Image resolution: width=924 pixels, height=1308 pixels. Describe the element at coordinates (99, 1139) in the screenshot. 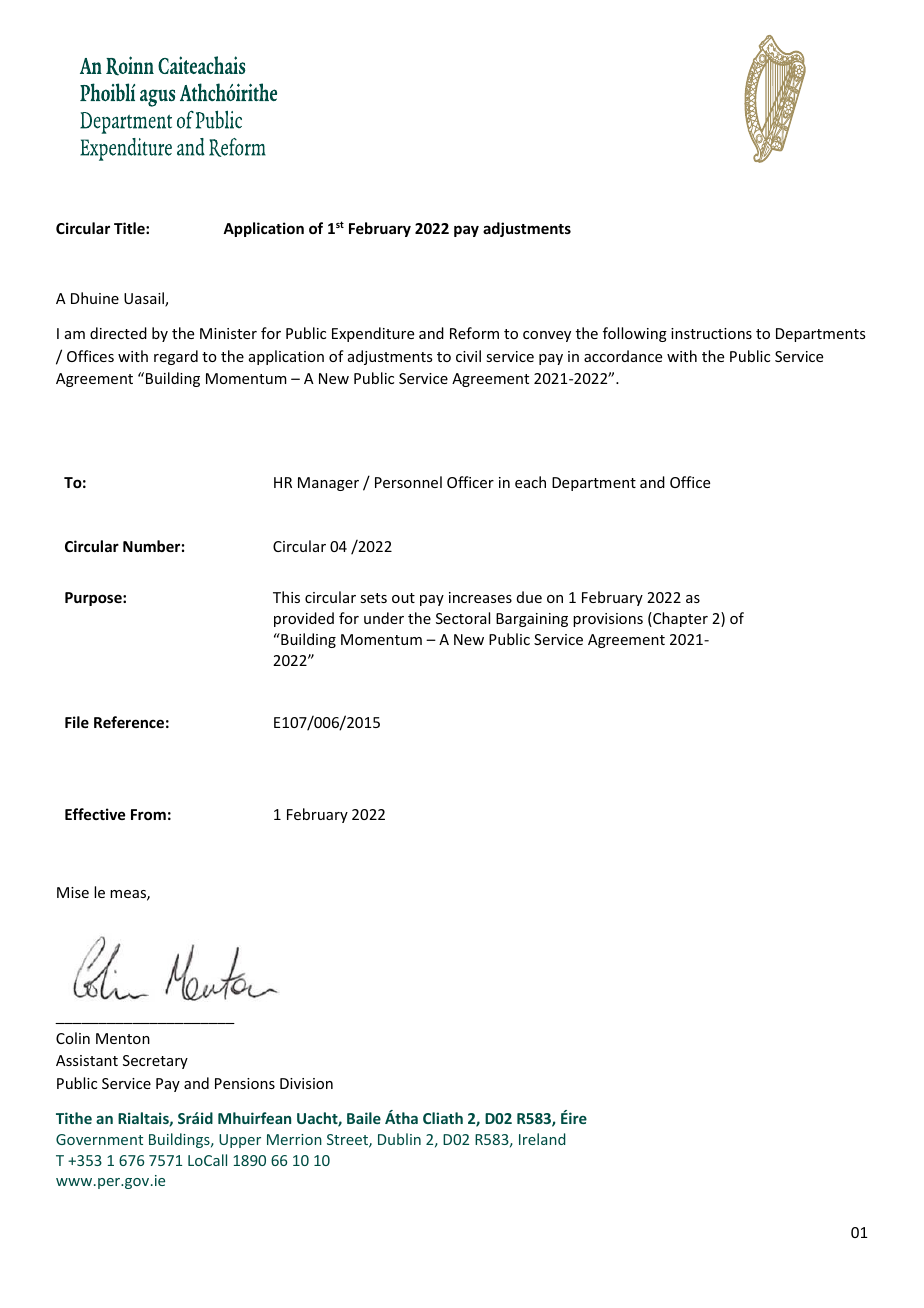

I see `Government` at that location.
